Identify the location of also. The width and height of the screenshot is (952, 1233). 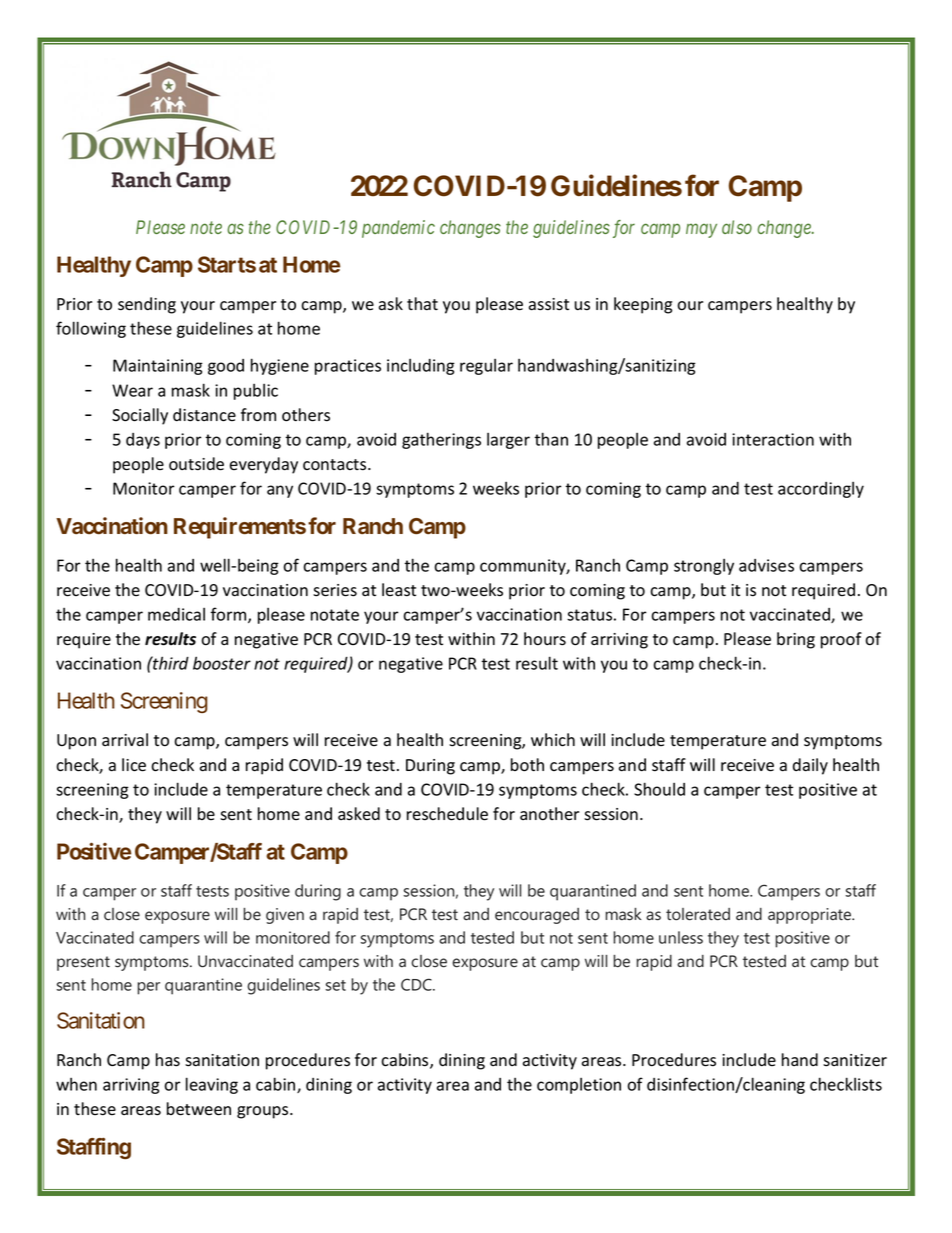
(737, 227).
